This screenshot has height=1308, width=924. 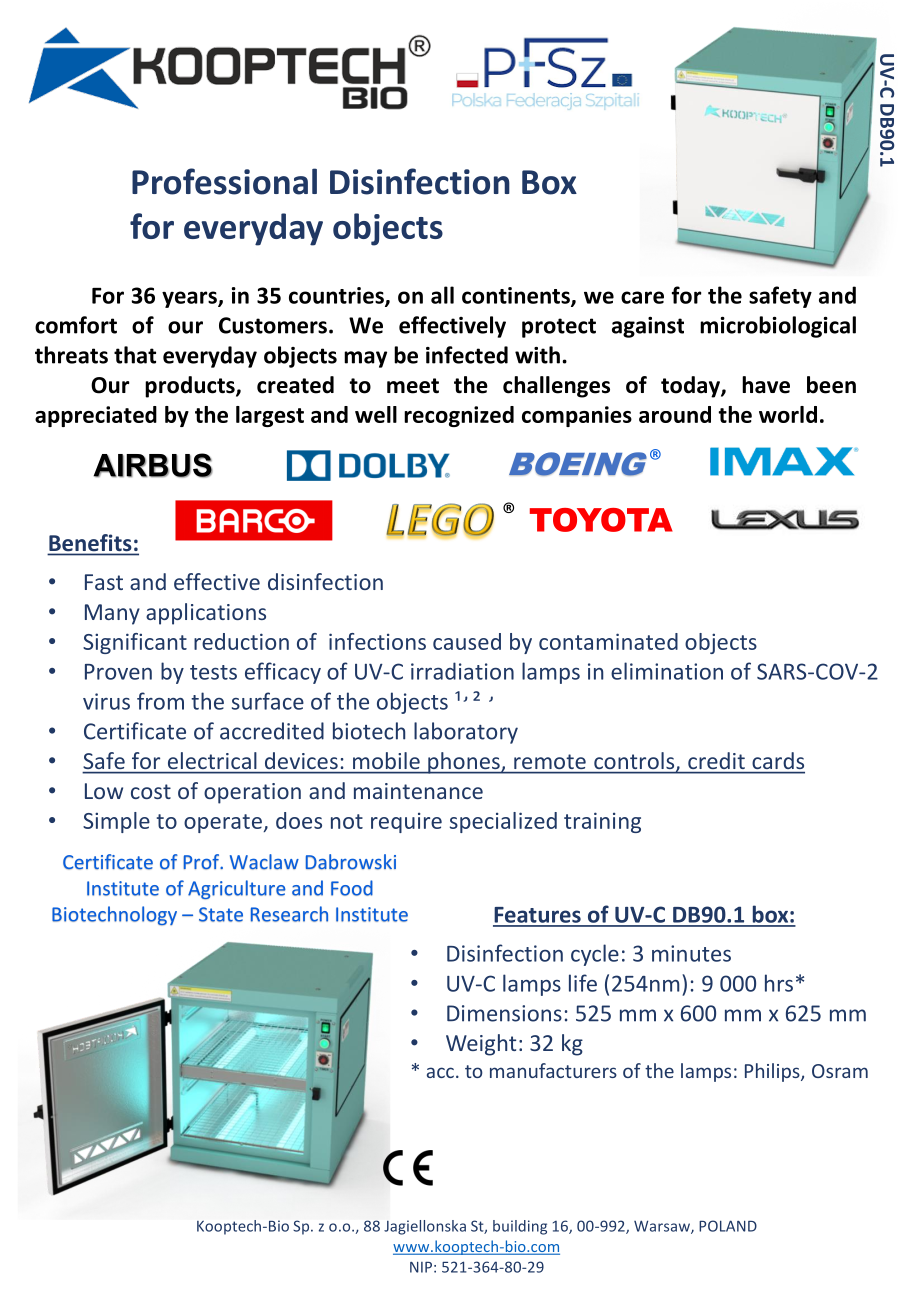 What do you see at coordinates (779, 983) in the screenshot?
I see `hrs` at bounding box center [779, 983].
